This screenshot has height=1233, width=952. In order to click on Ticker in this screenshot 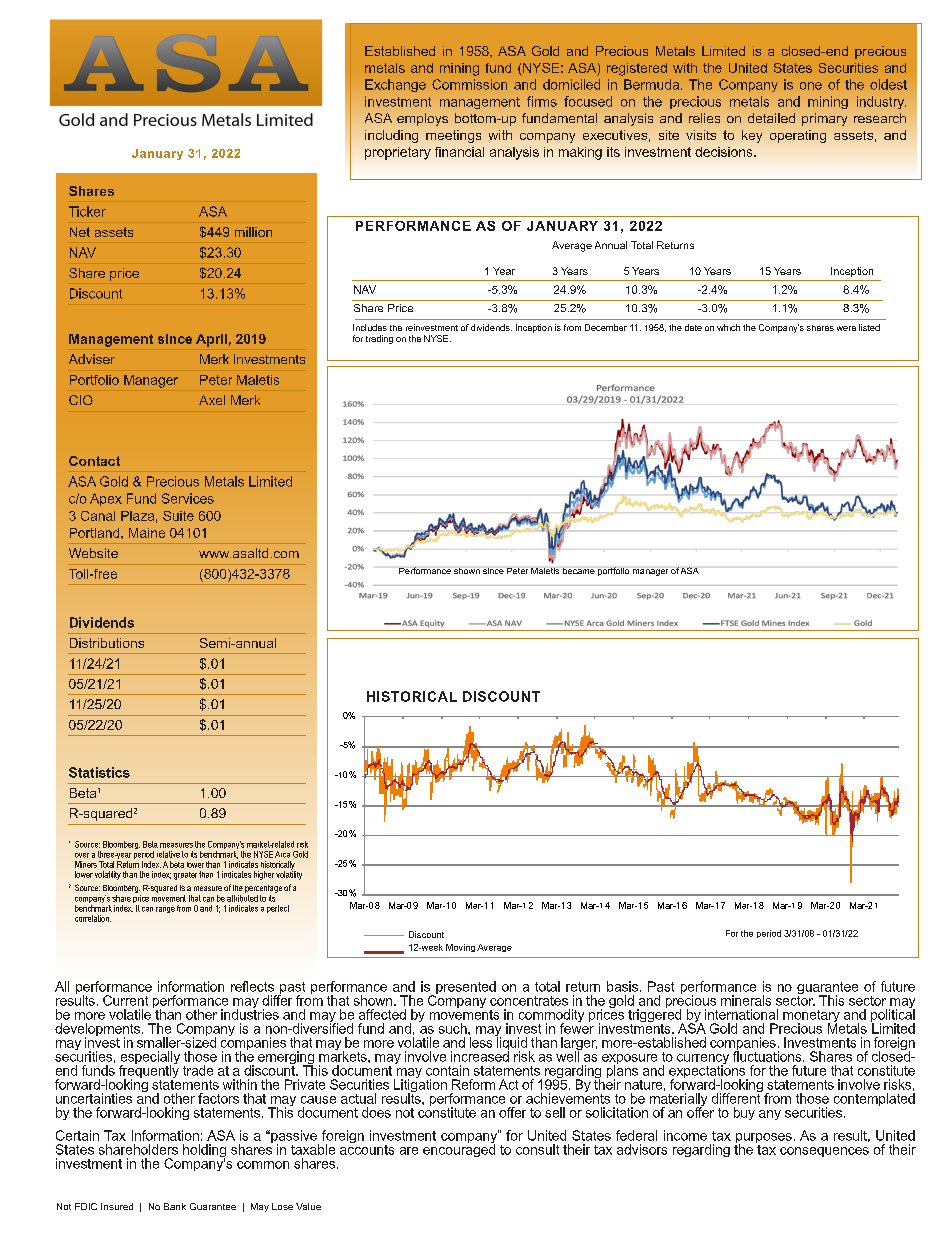, I will do `click(87, 211)`.
